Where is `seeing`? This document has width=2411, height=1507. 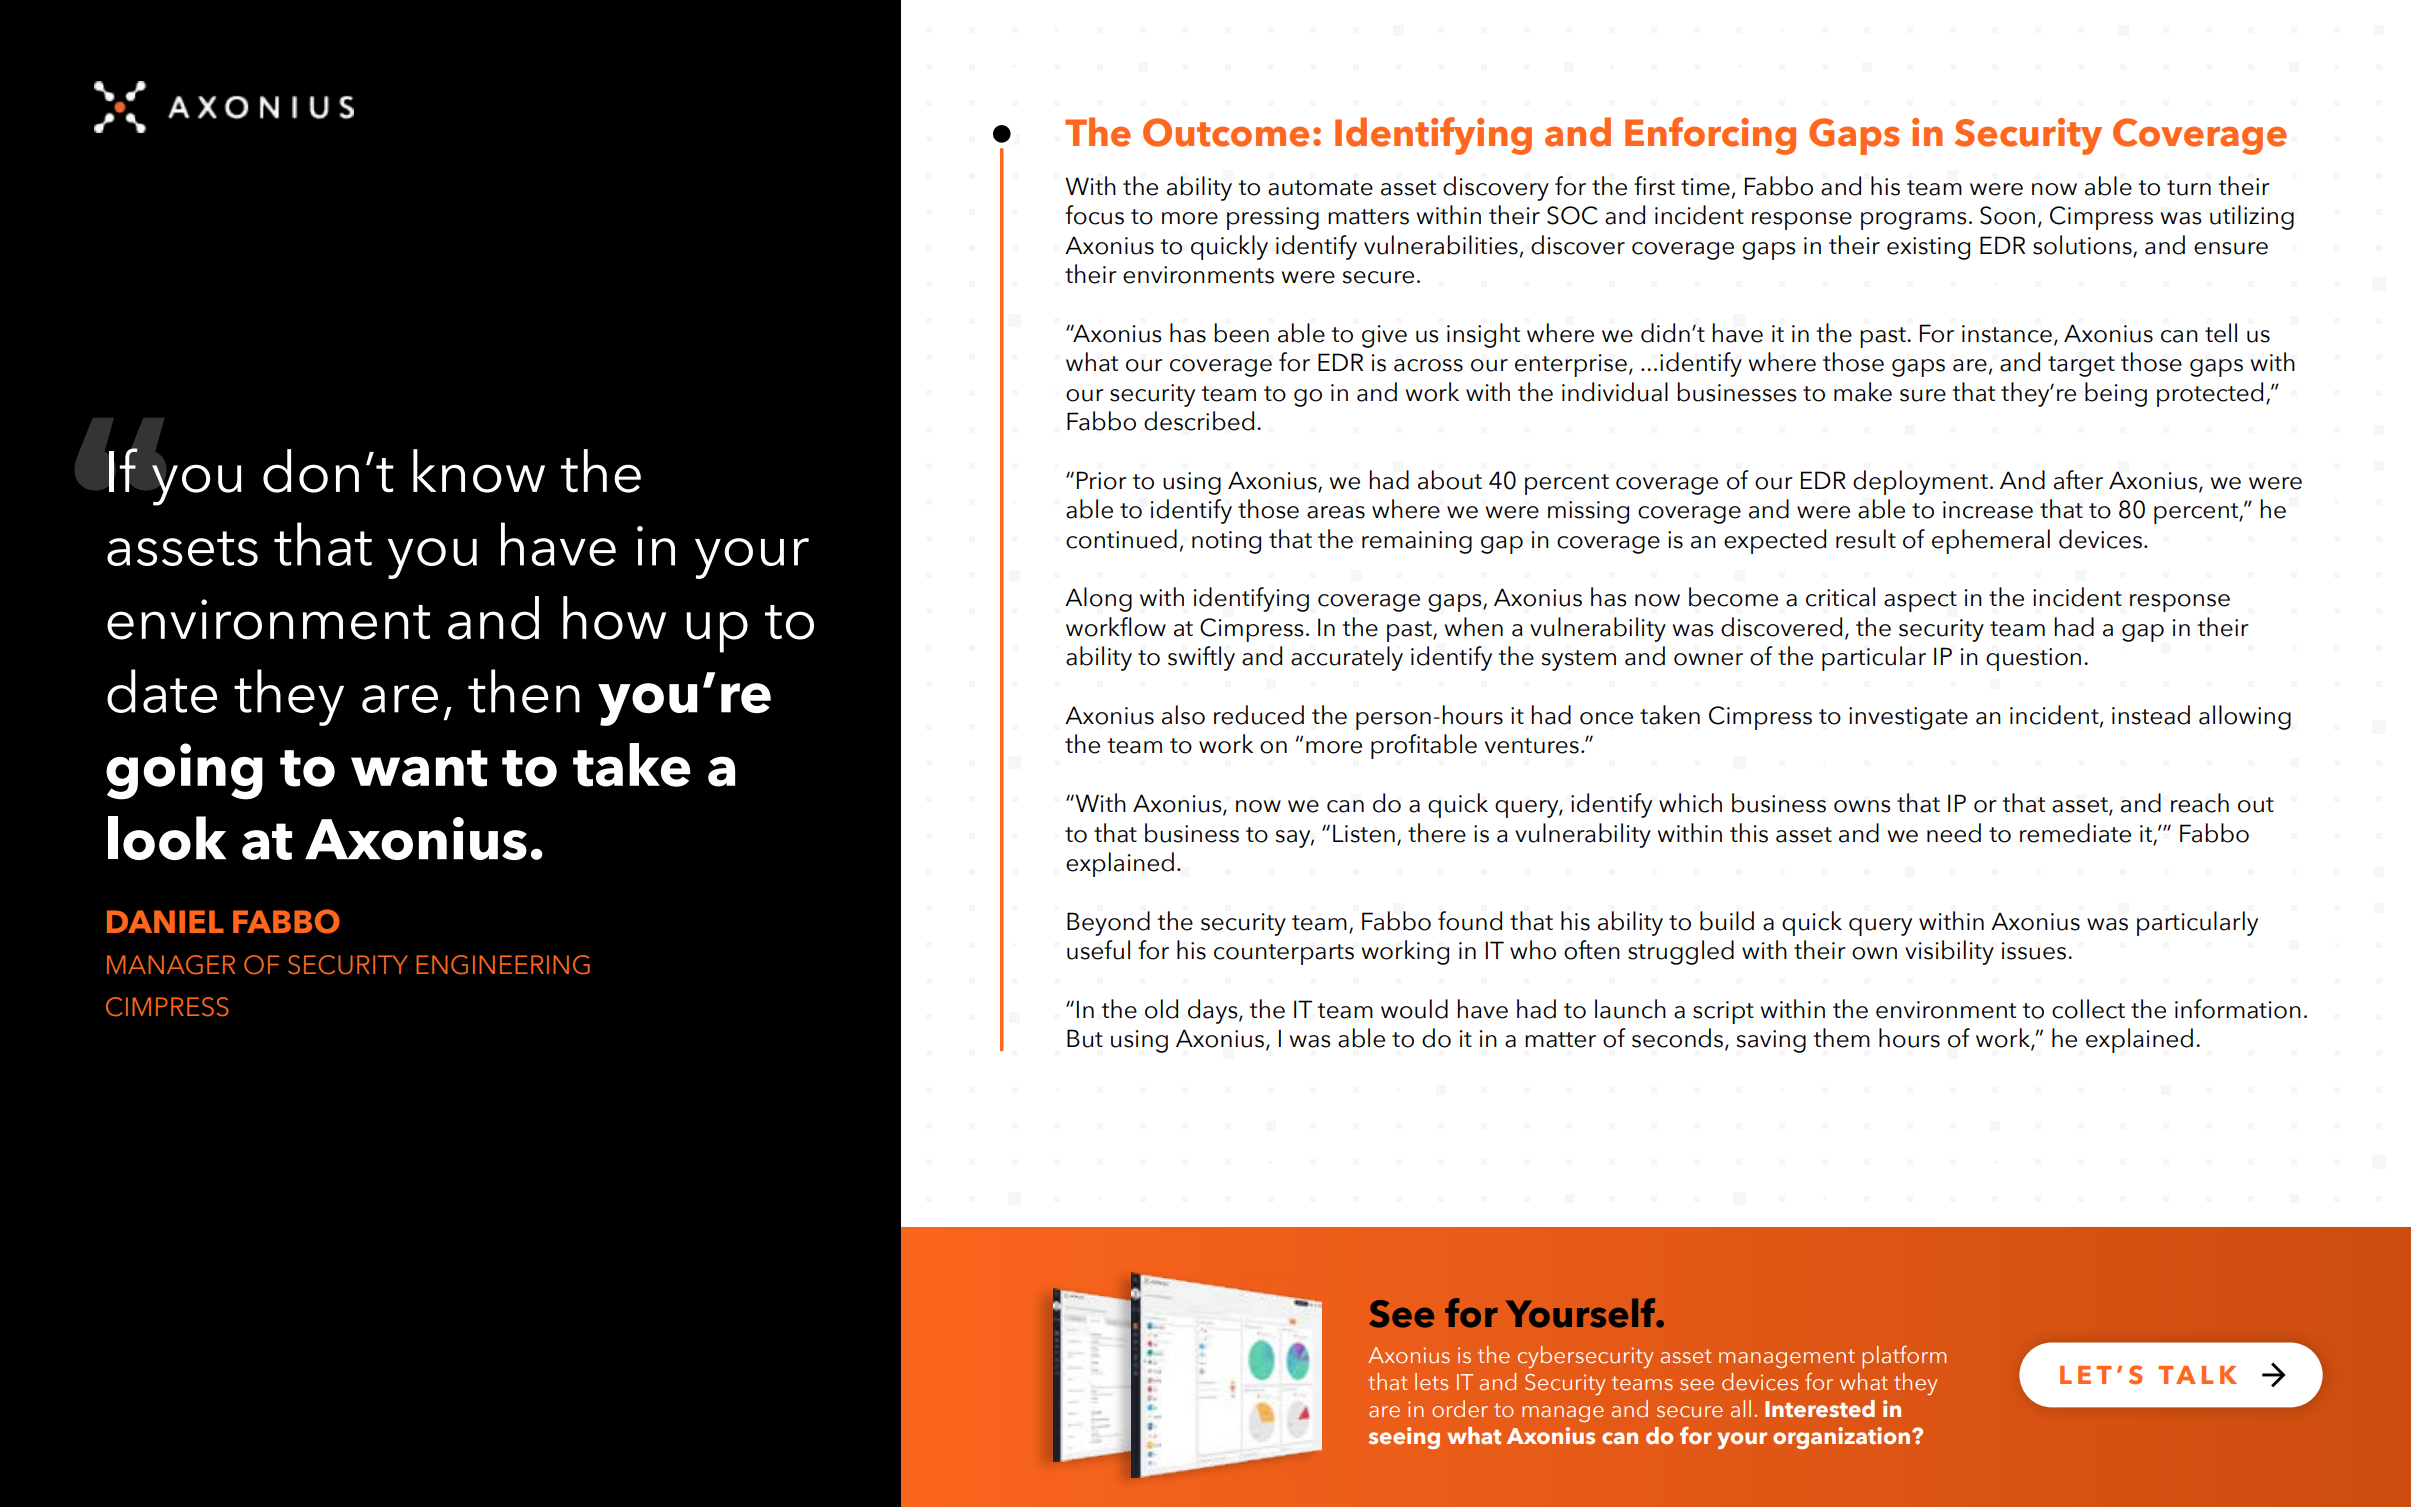 seeing is located at coordinates (1404, 1438).
